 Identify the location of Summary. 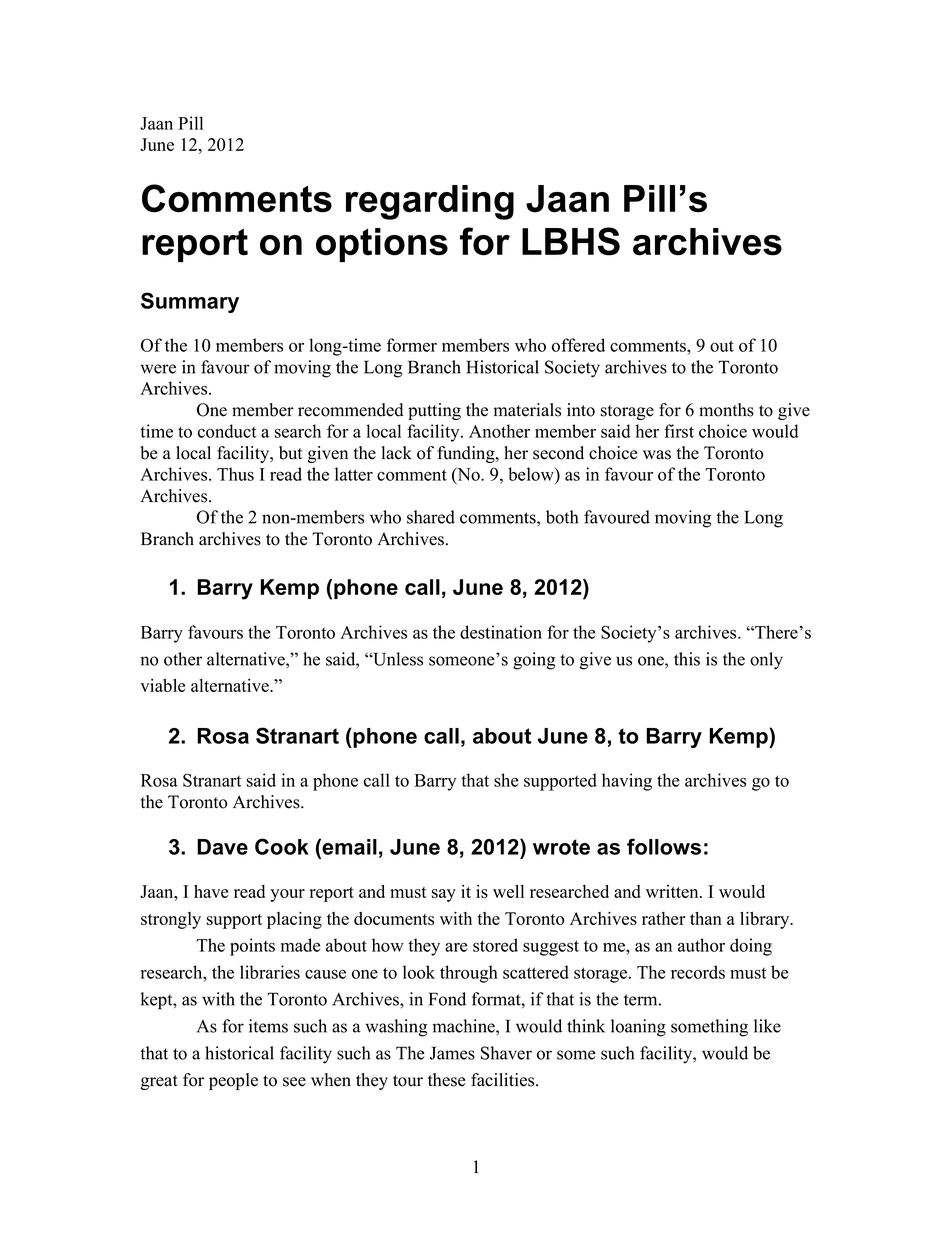
(190, 302).
